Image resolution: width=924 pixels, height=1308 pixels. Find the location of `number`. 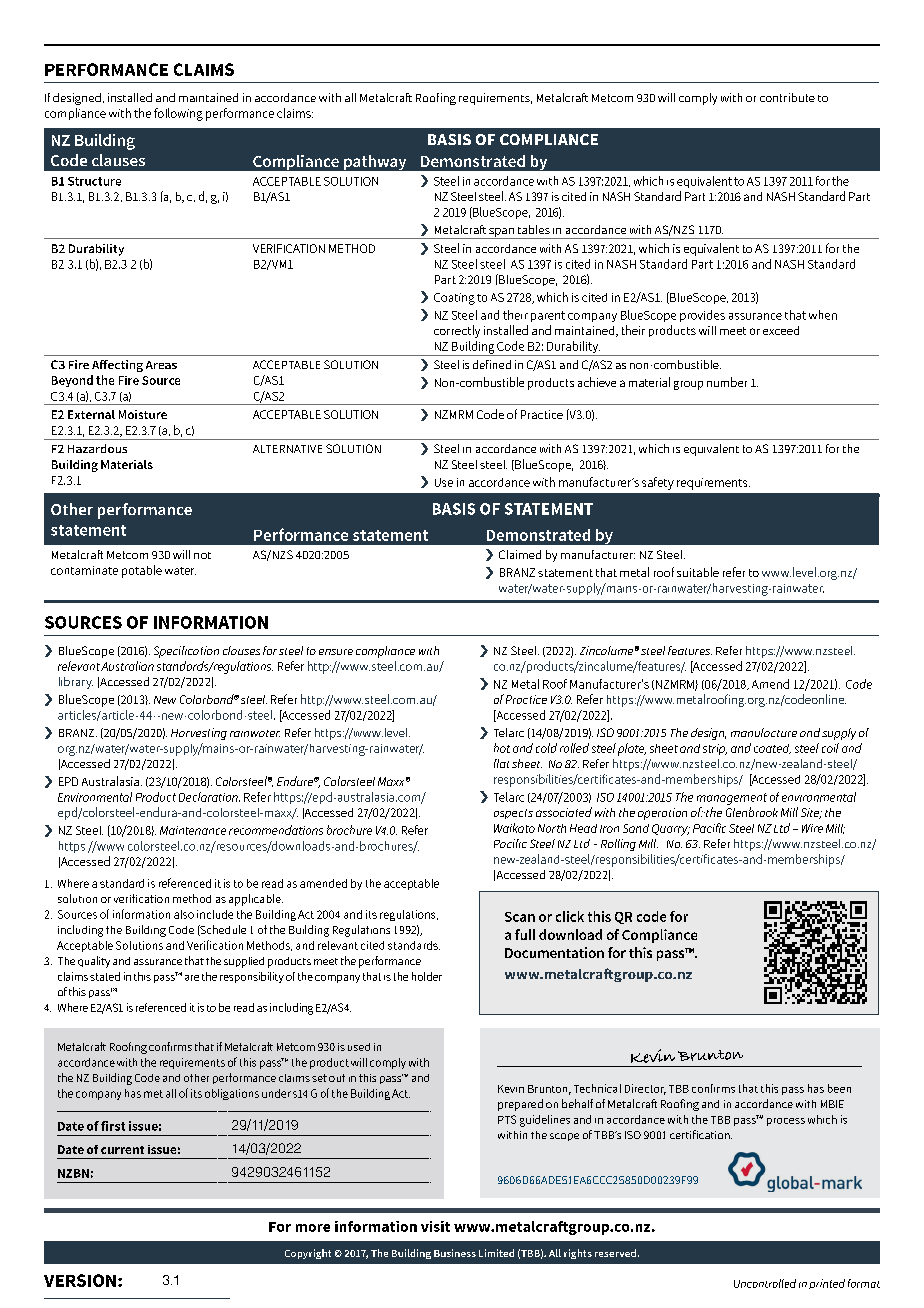

number is located at coordinates (727, 382).
